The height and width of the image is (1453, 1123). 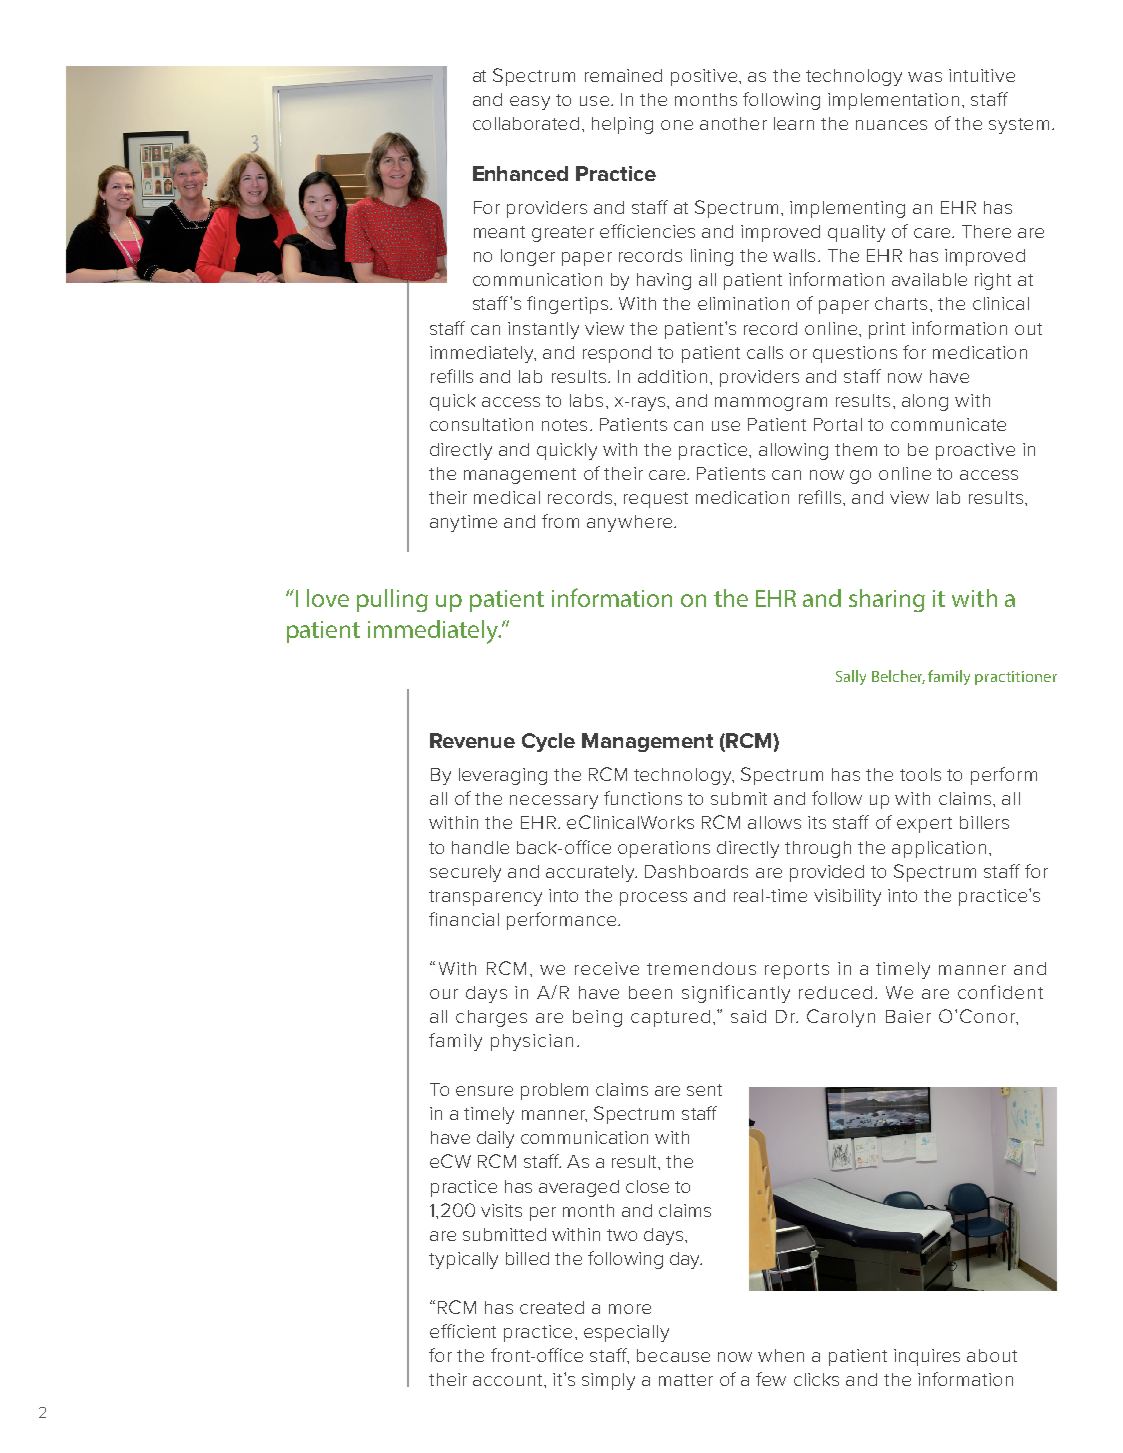 I want to click on because, so click(x=673, y=1355).
